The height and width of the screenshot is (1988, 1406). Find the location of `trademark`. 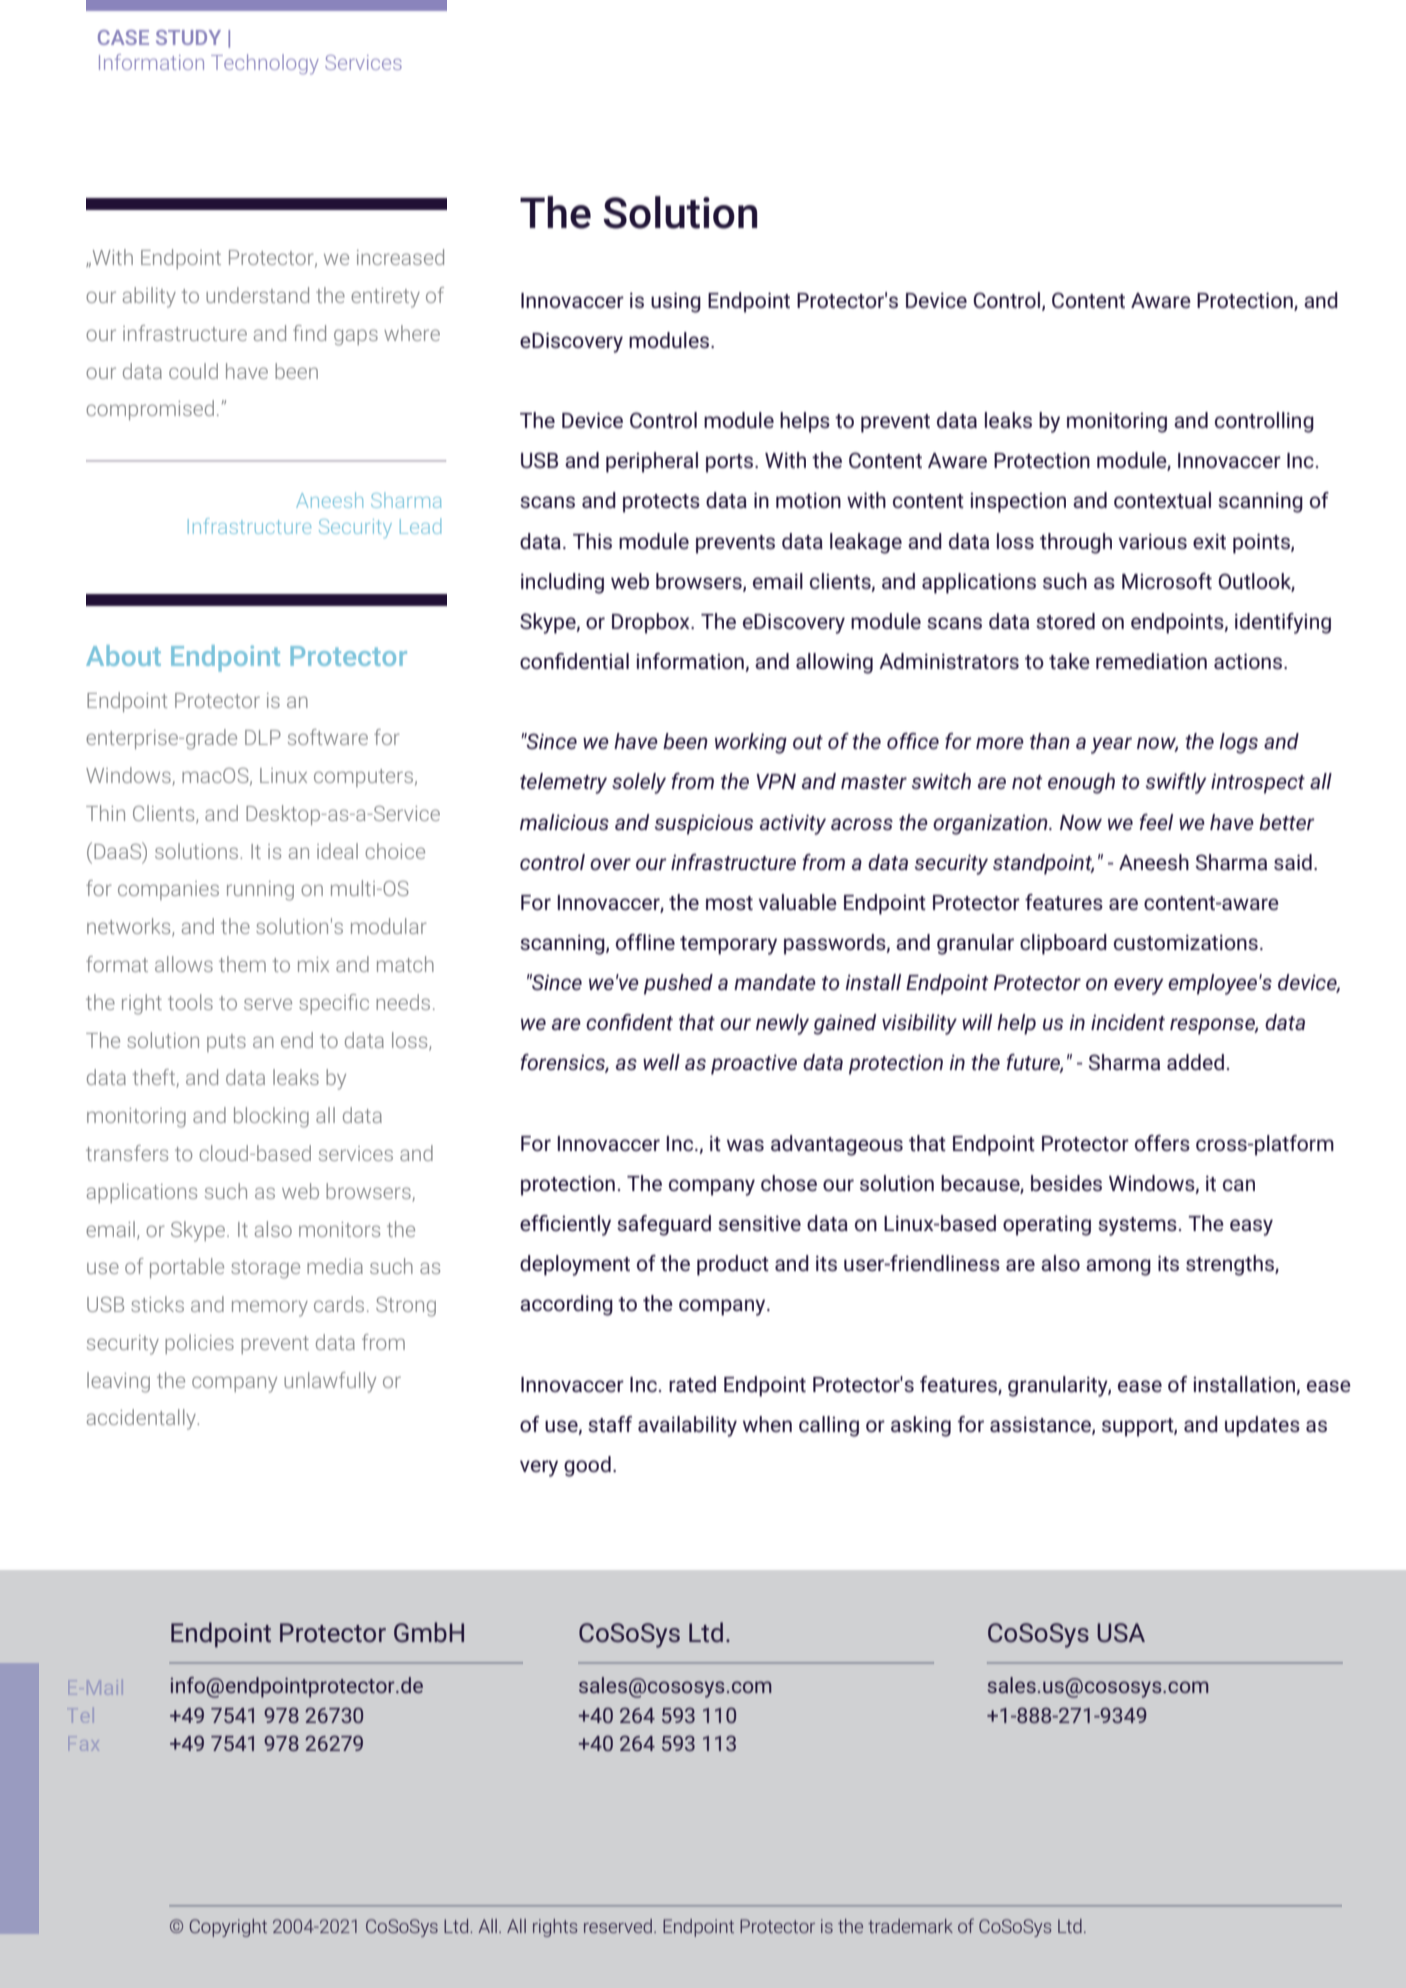

trademark is located at coordinates (910, 1926).
